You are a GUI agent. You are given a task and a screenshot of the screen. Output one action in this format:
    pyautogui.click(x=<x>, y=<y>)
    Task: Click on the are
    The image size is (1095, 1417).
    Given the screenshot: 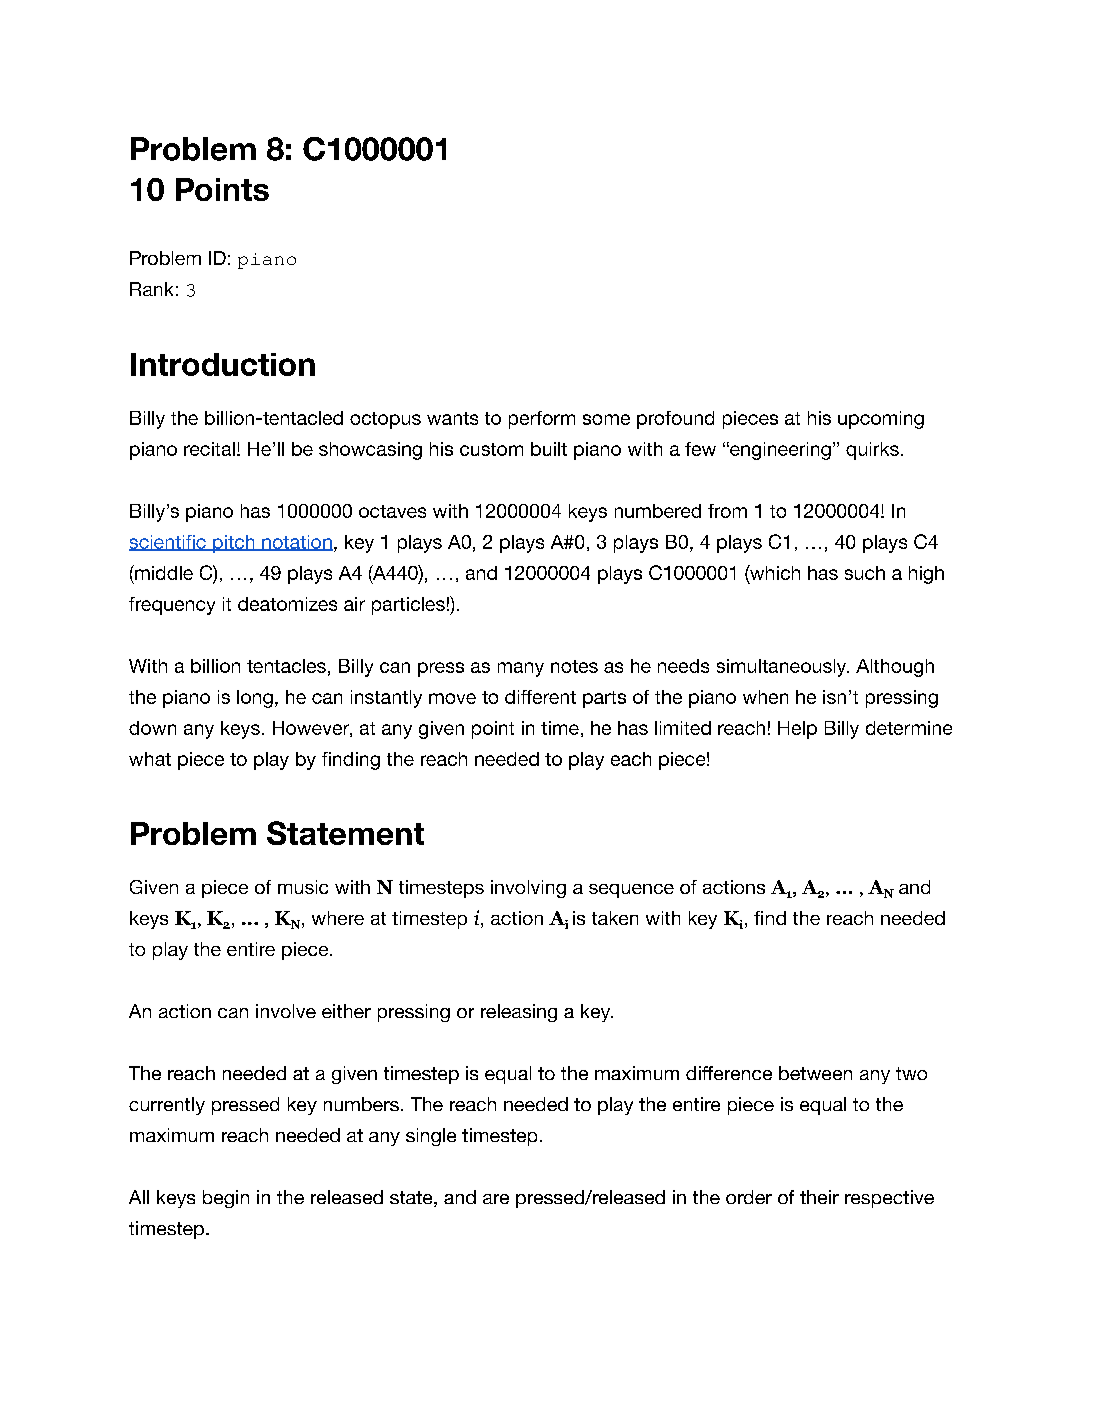 What is the action you would take?
    pyautogui.click(x=496, y=1199)
